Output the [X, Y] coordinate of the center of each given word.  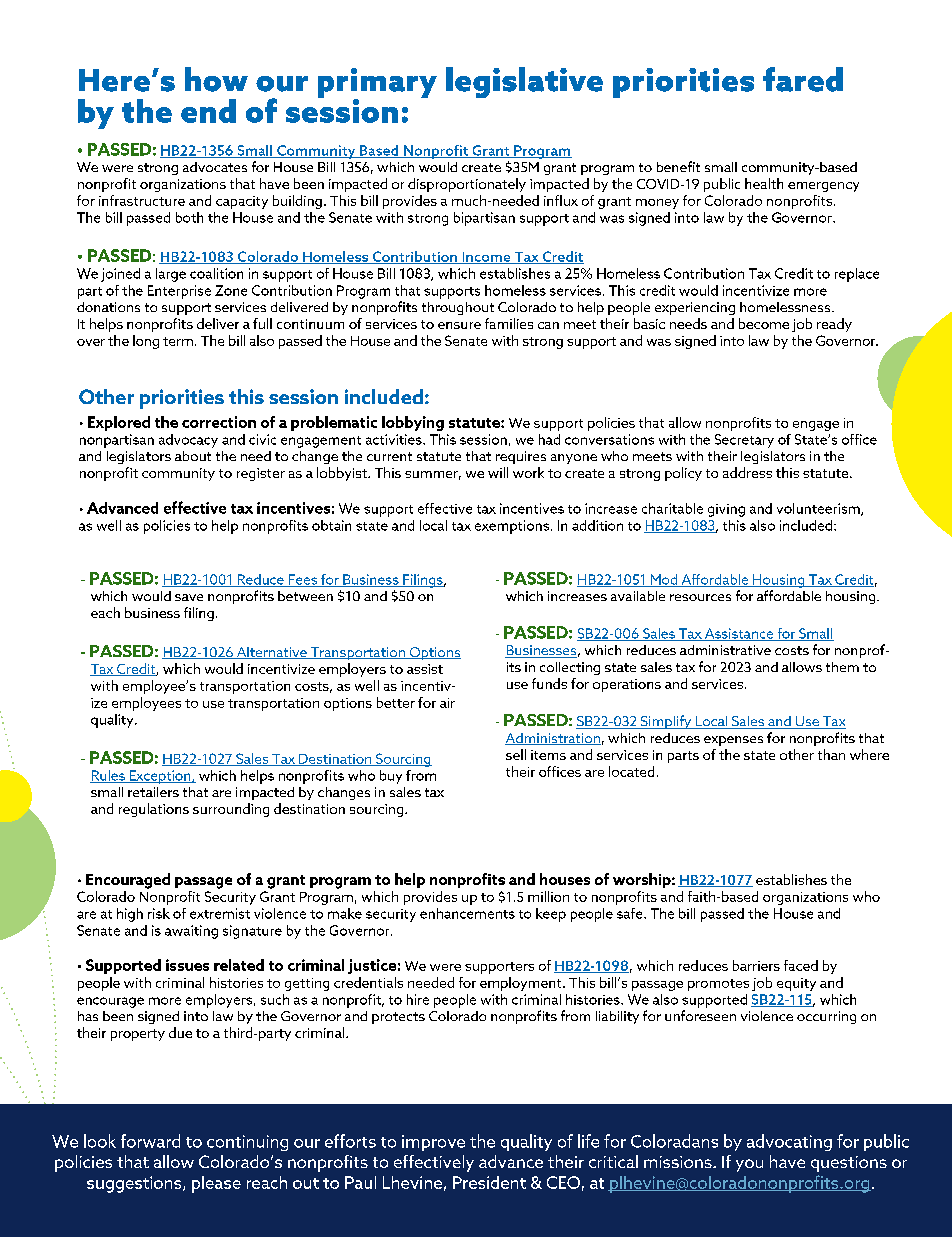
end [208, 111]
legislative [524, 82]
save [189, 597]
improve [433, 1143]
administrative [725, 650]
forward [150, 1141]
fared [803, 79]
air [447, 703]
